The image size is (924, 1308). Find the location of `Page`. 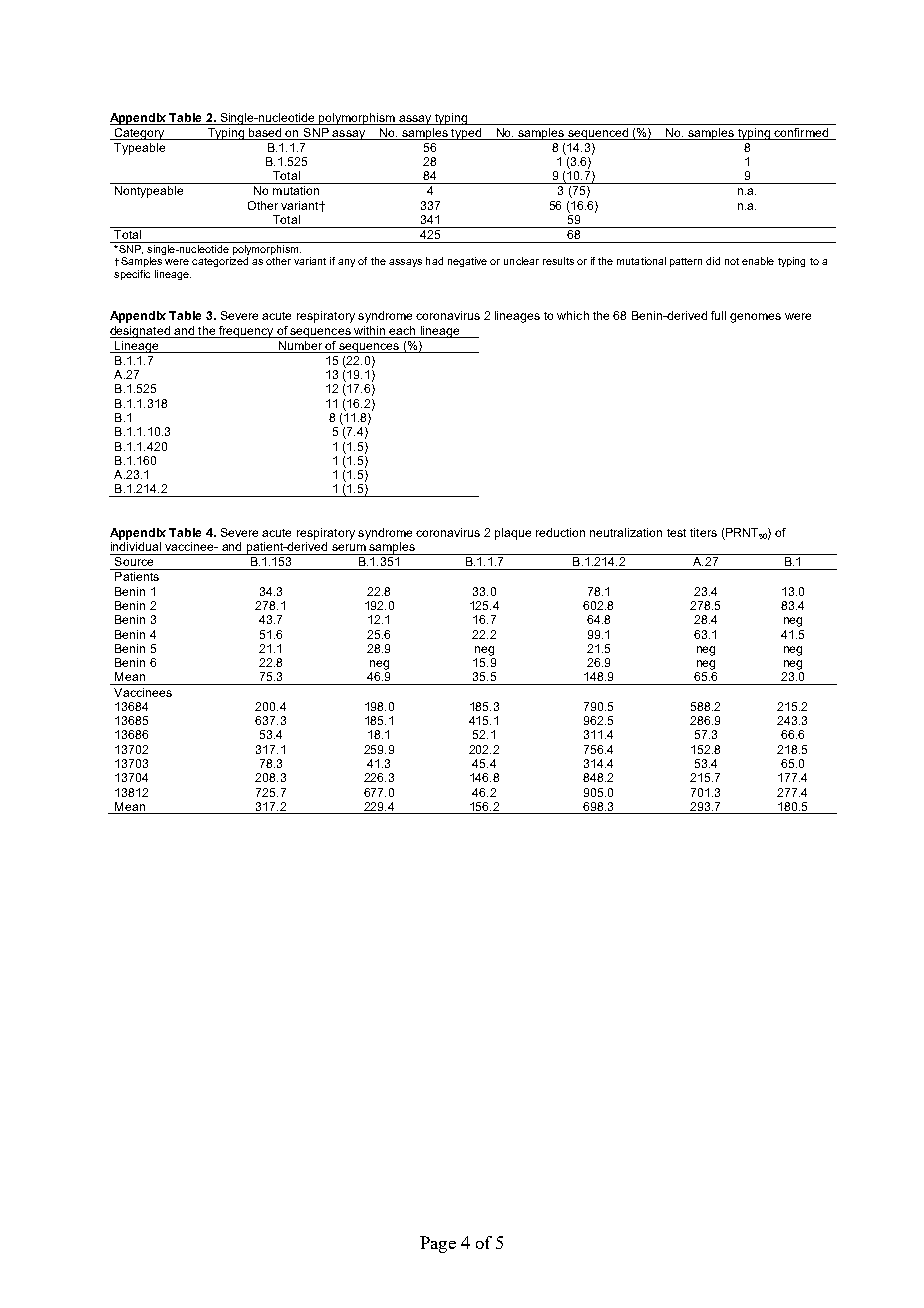

Page is located at coordinates (438, 1244).
